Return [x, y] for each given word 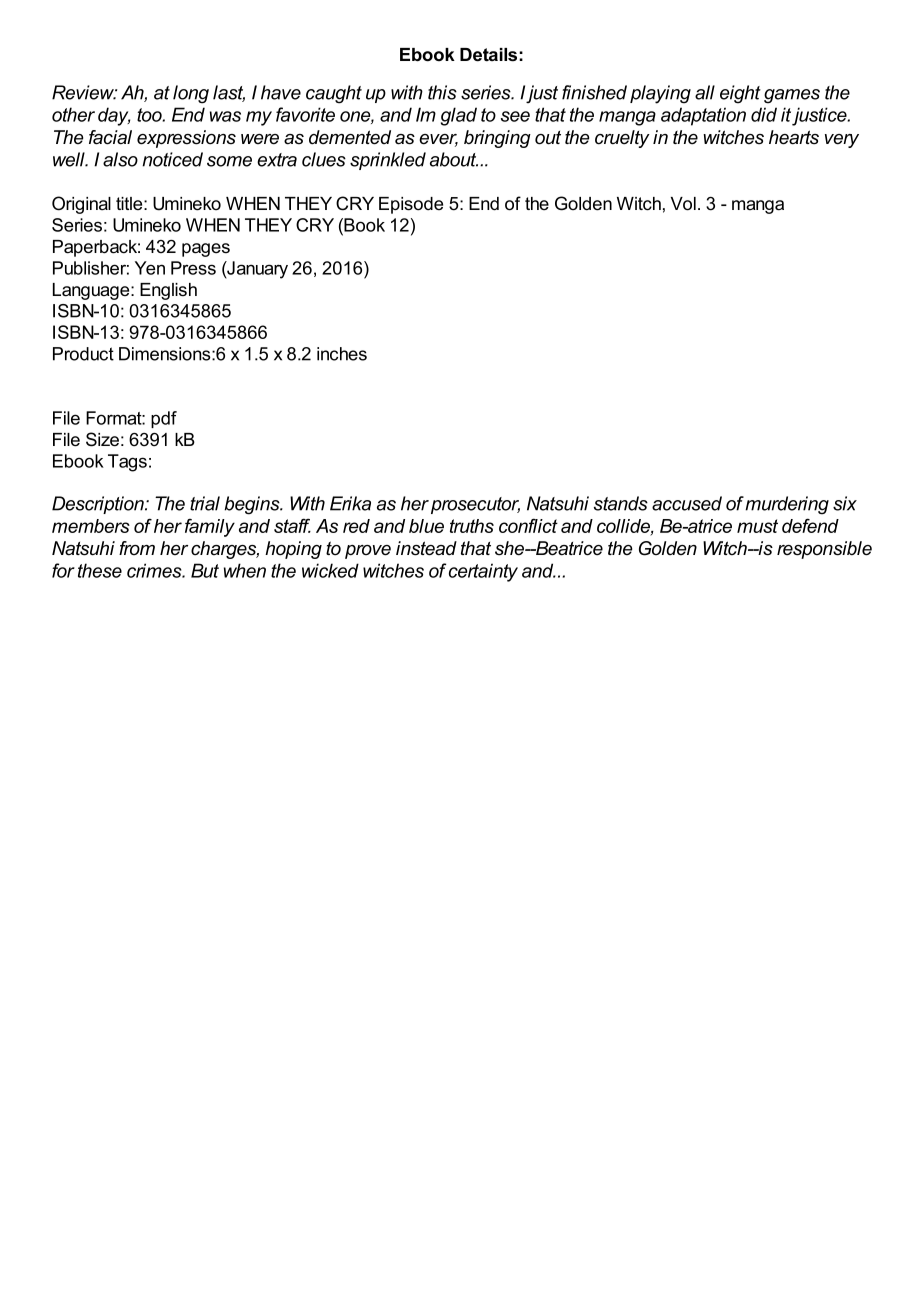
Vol [683, 204]
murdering [787, 505]
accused [687, 503]
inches [342, 354]
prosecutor [475, 505]
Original [81, 205]
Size [102, 439]
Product [83, 354]
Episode [411, 205]
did [764, 114]
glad [459, 116]
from [137, 548]
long [191, 94]
